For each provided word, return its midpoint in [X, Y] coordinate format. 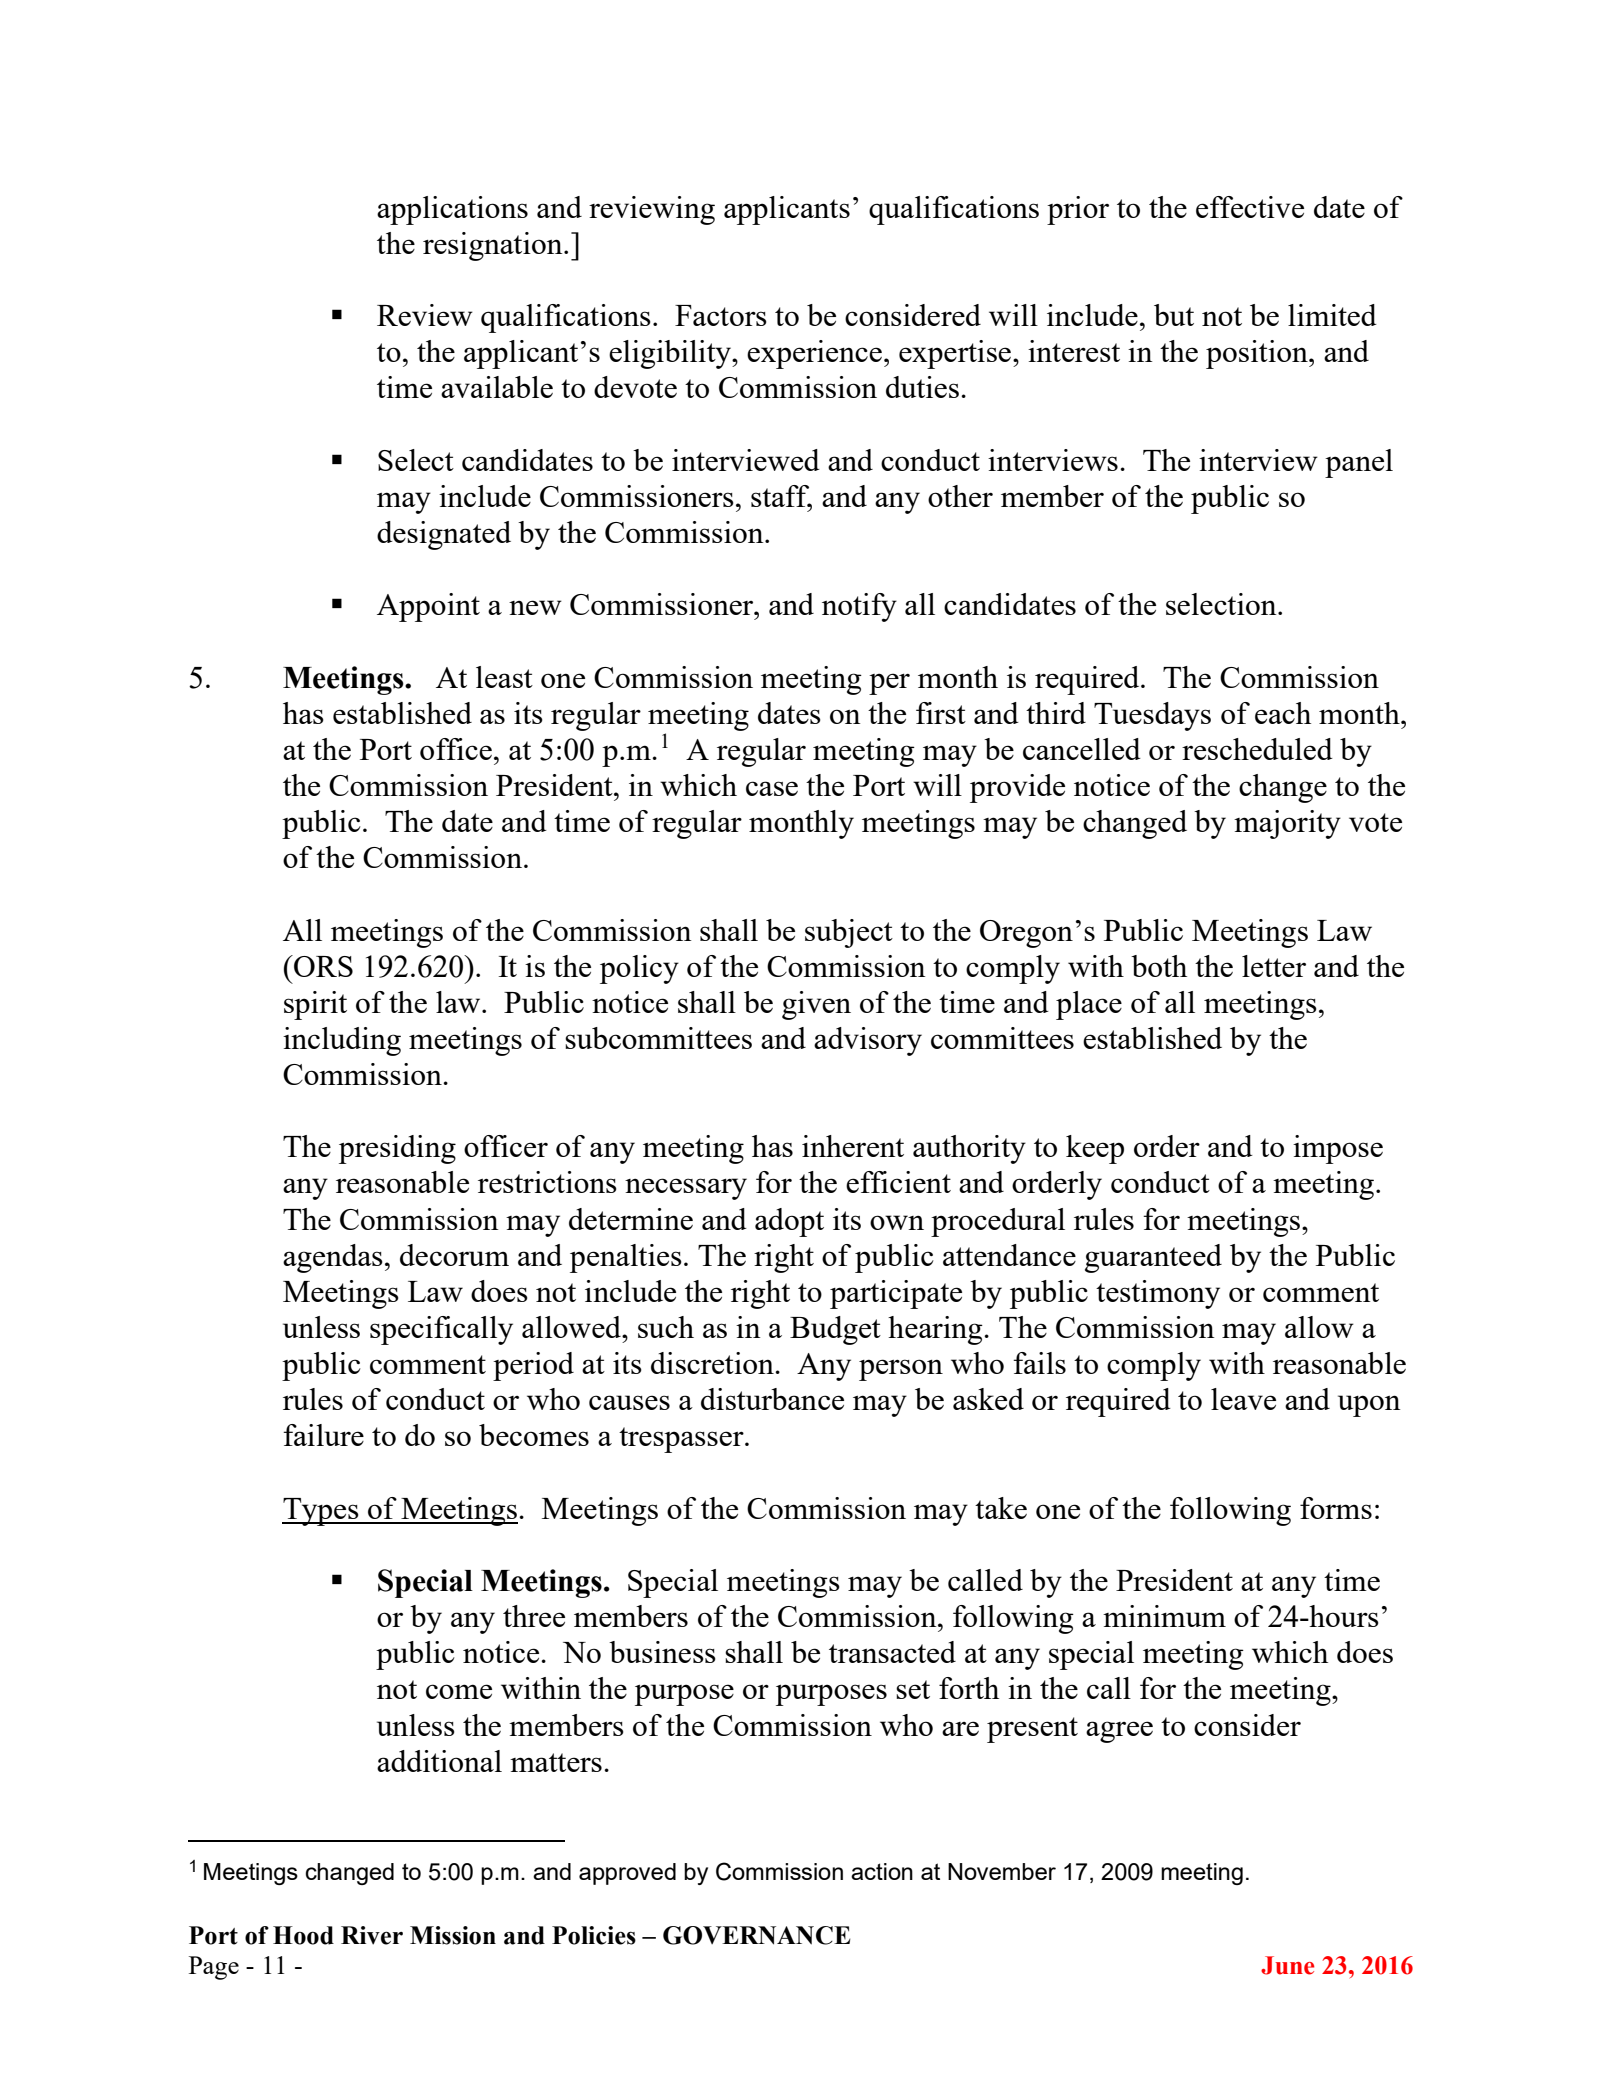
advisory [868, 1041]
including [342, 1041]
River [372, 1935]
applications [452, 210]
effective [1250, 207]
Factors [721, 315]
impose [1338, 1149]
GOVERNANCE [757, 1935]
